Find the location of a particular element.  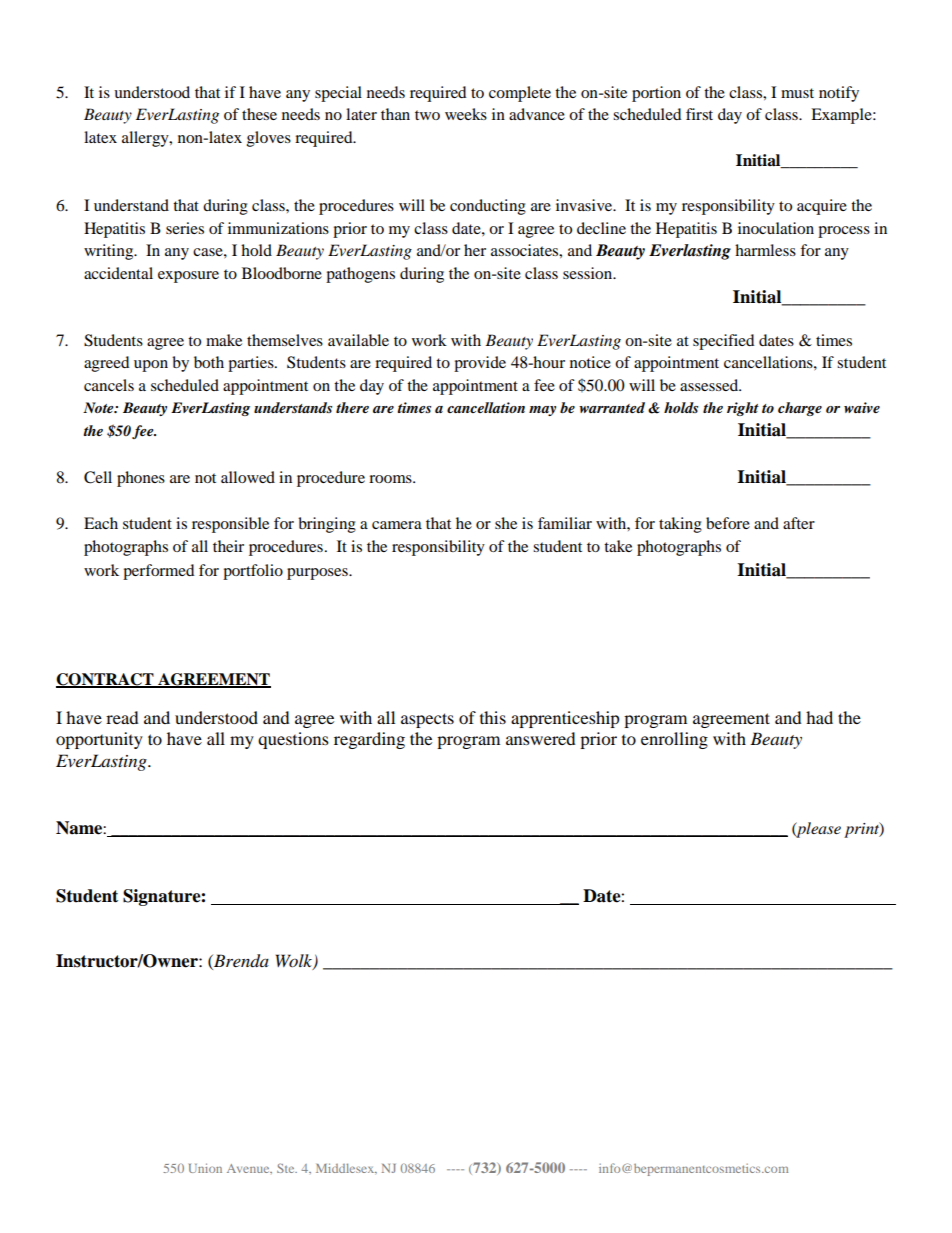

weeks is located at coordinates (466, 114).
